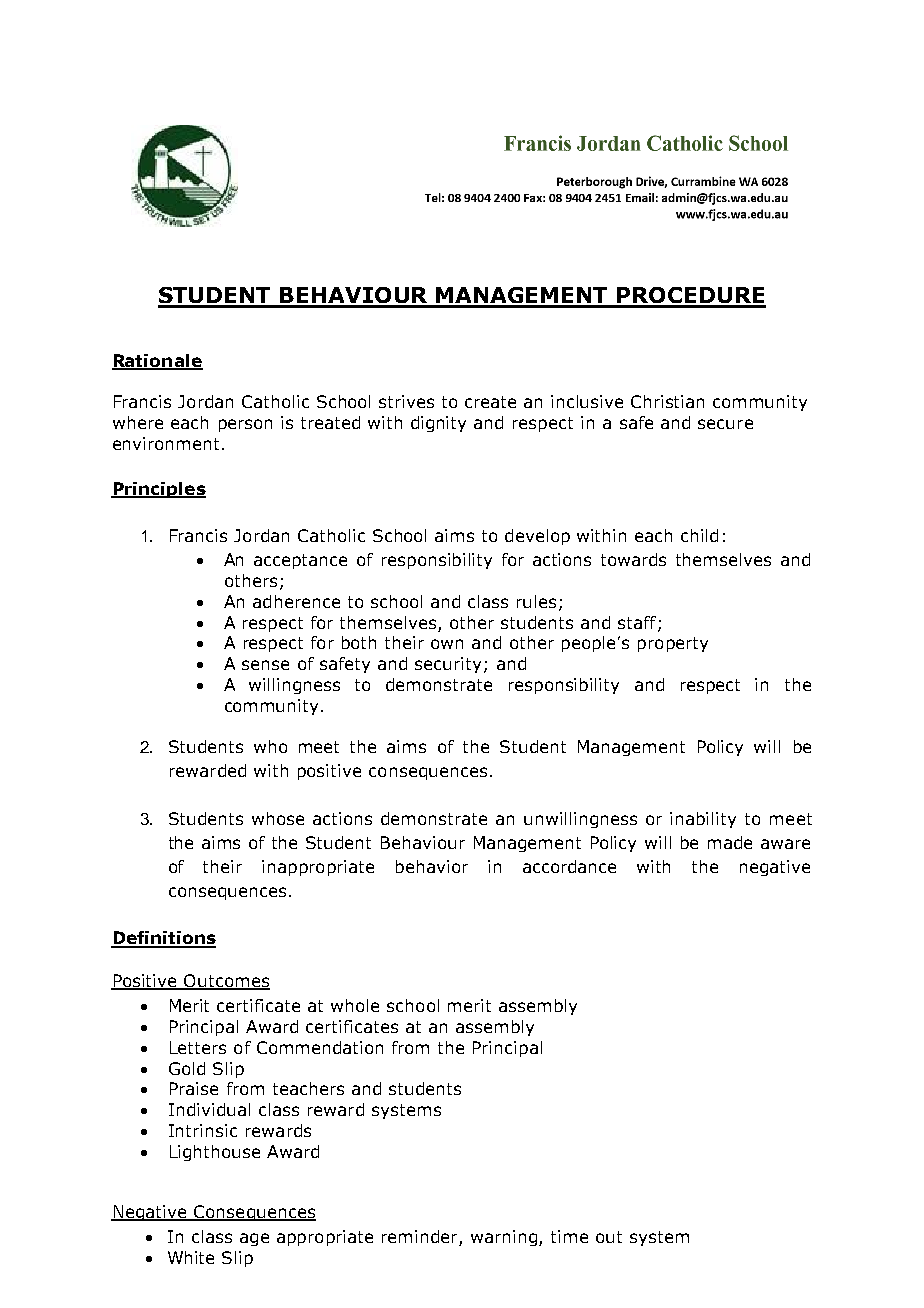  Describe the element at coordinates (245, 425) in the image. I see `person` at that location.
